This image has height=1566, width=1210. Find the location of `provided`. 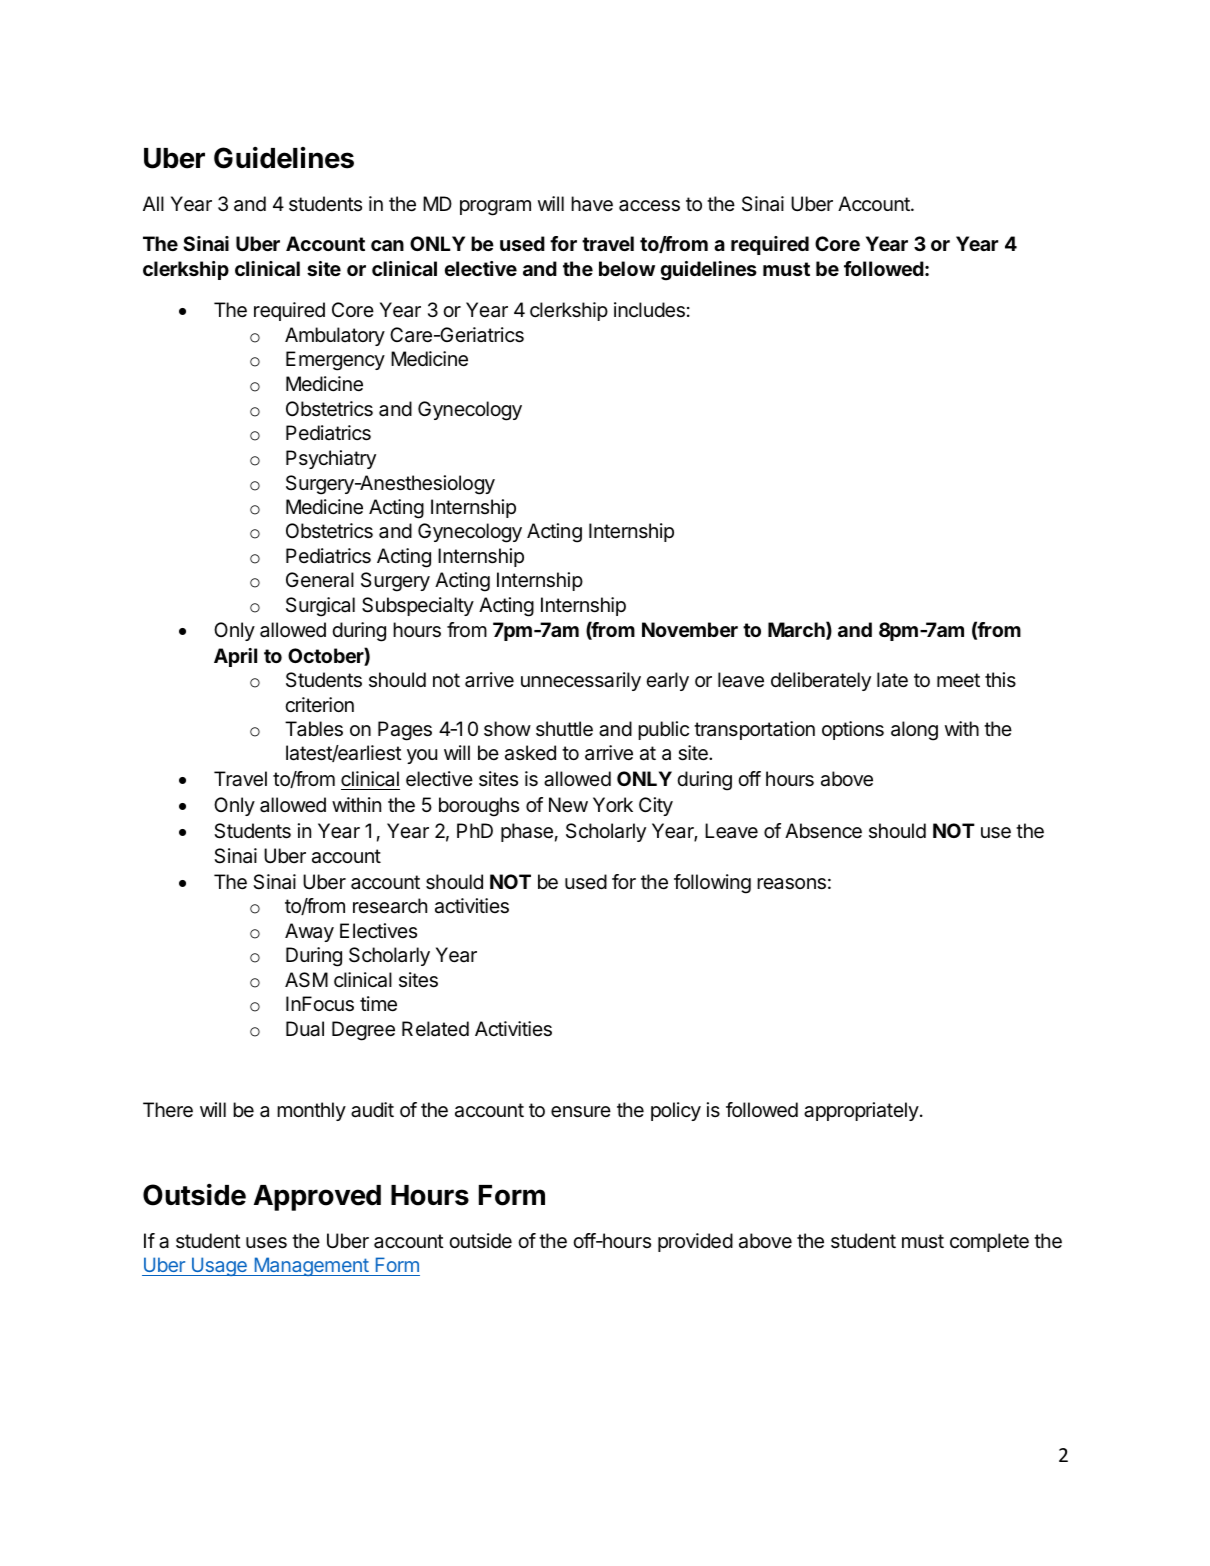

provided is located at coordinates (695, 1242).
